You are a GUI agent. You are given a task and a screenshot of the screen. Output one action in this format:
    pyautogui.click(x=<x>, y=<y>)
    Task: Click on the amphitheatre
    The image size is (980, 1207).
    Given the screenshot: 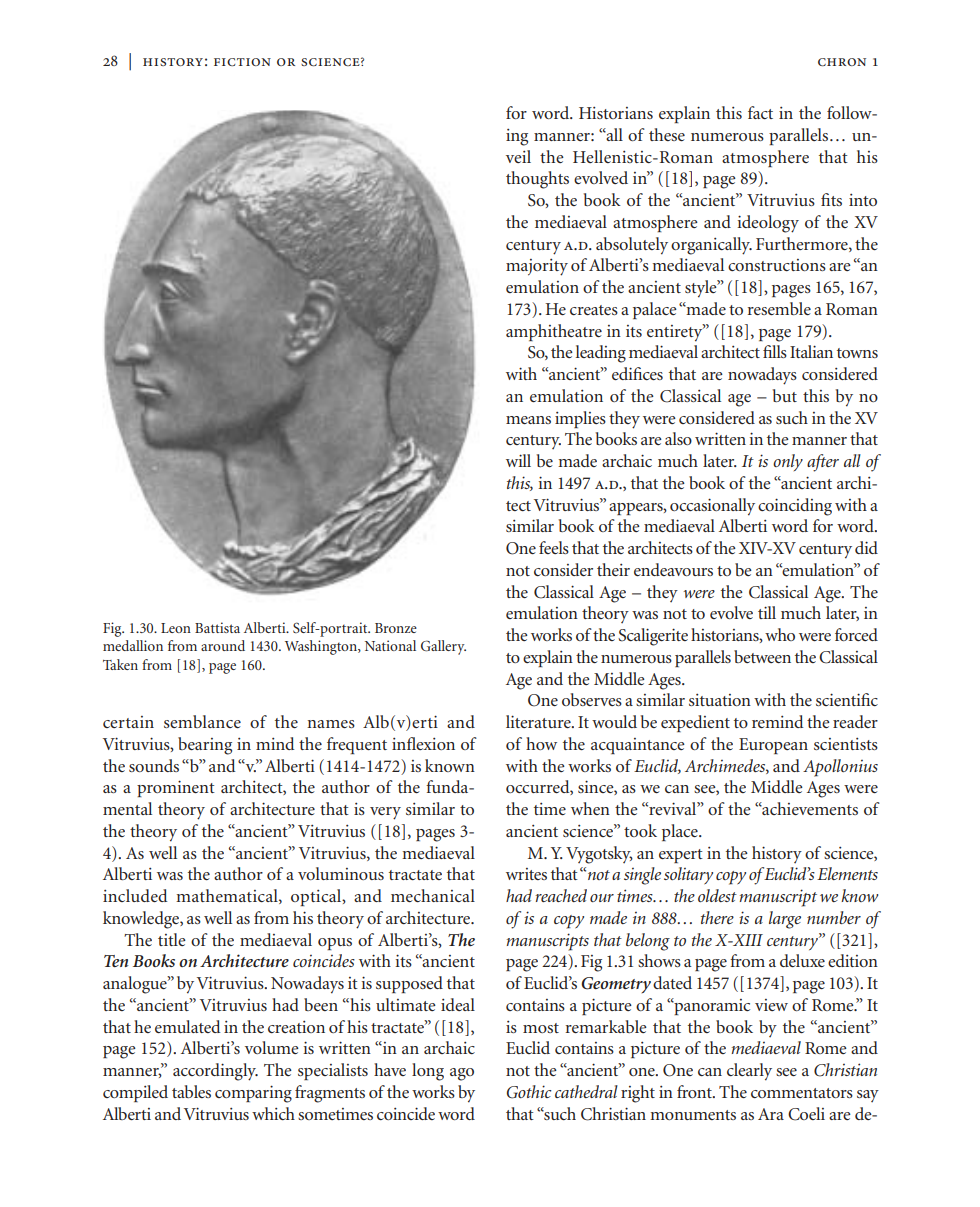 What is the action you would take?
    pyautogui.click(x=554, y=332)
